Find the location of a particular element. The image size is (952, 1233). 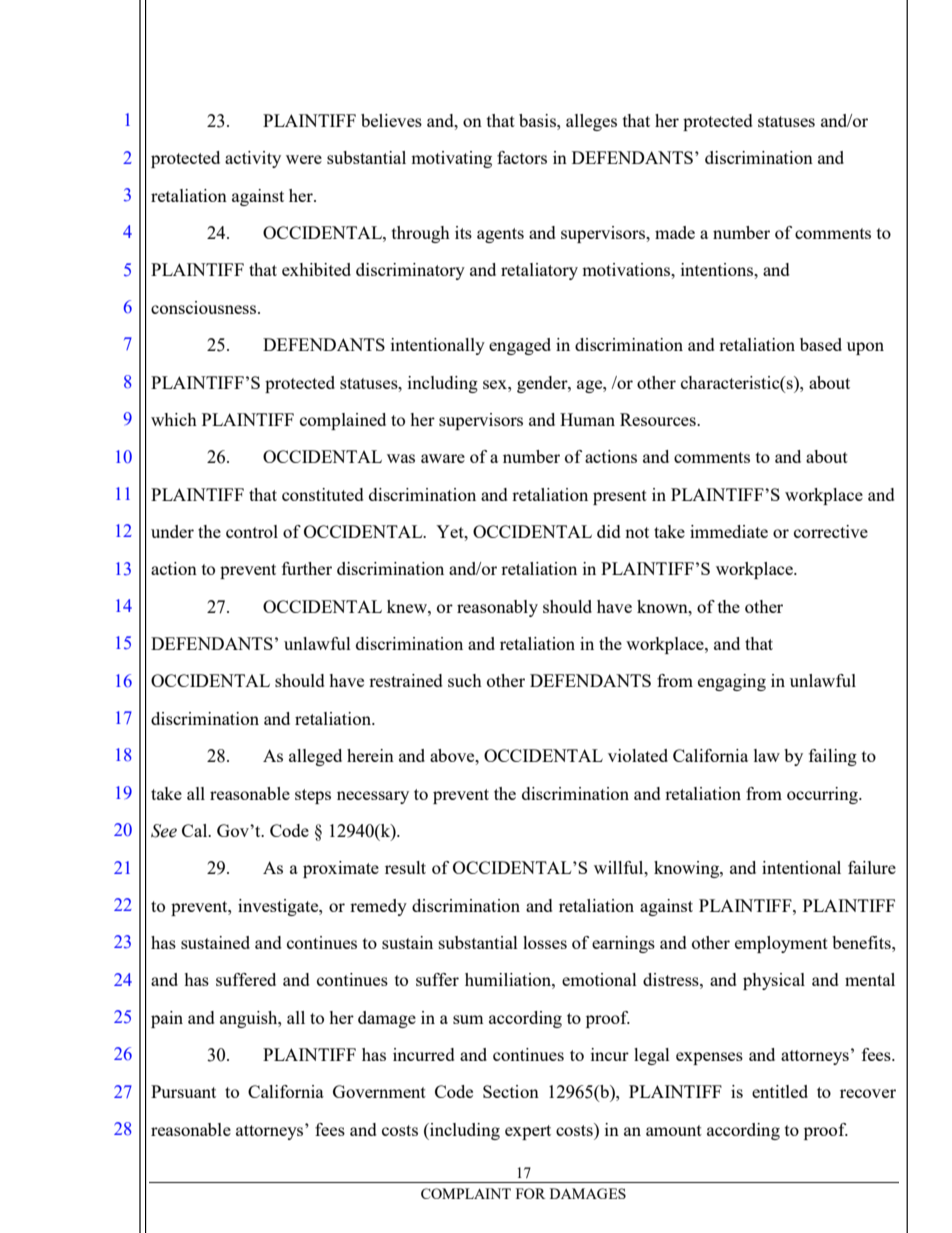

activity is located at coordinates (253, 159).
